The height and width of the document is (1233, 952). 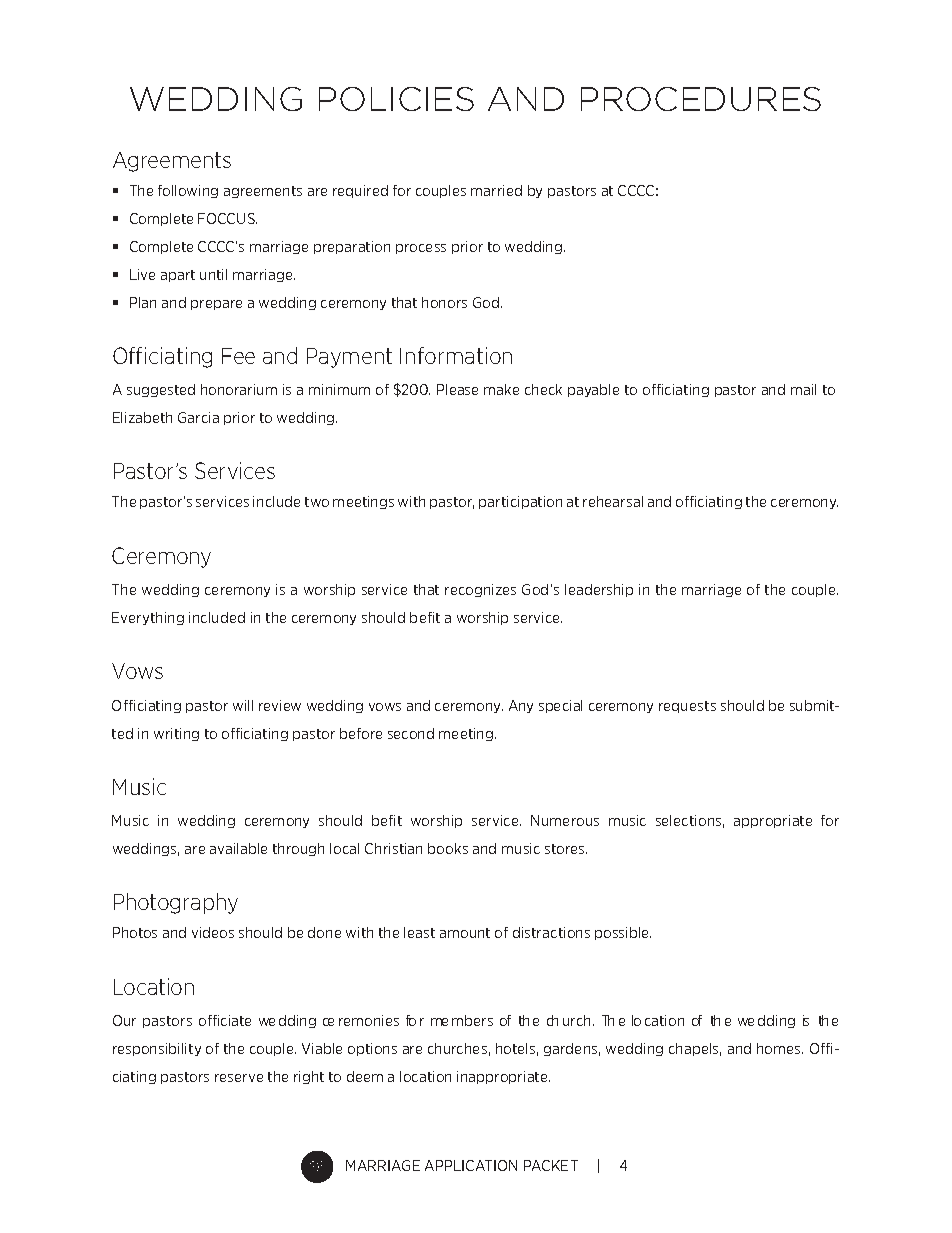 What do you see at coordinates (238, 848) in the document?
I see `available` at bounding box center [238, 848].
